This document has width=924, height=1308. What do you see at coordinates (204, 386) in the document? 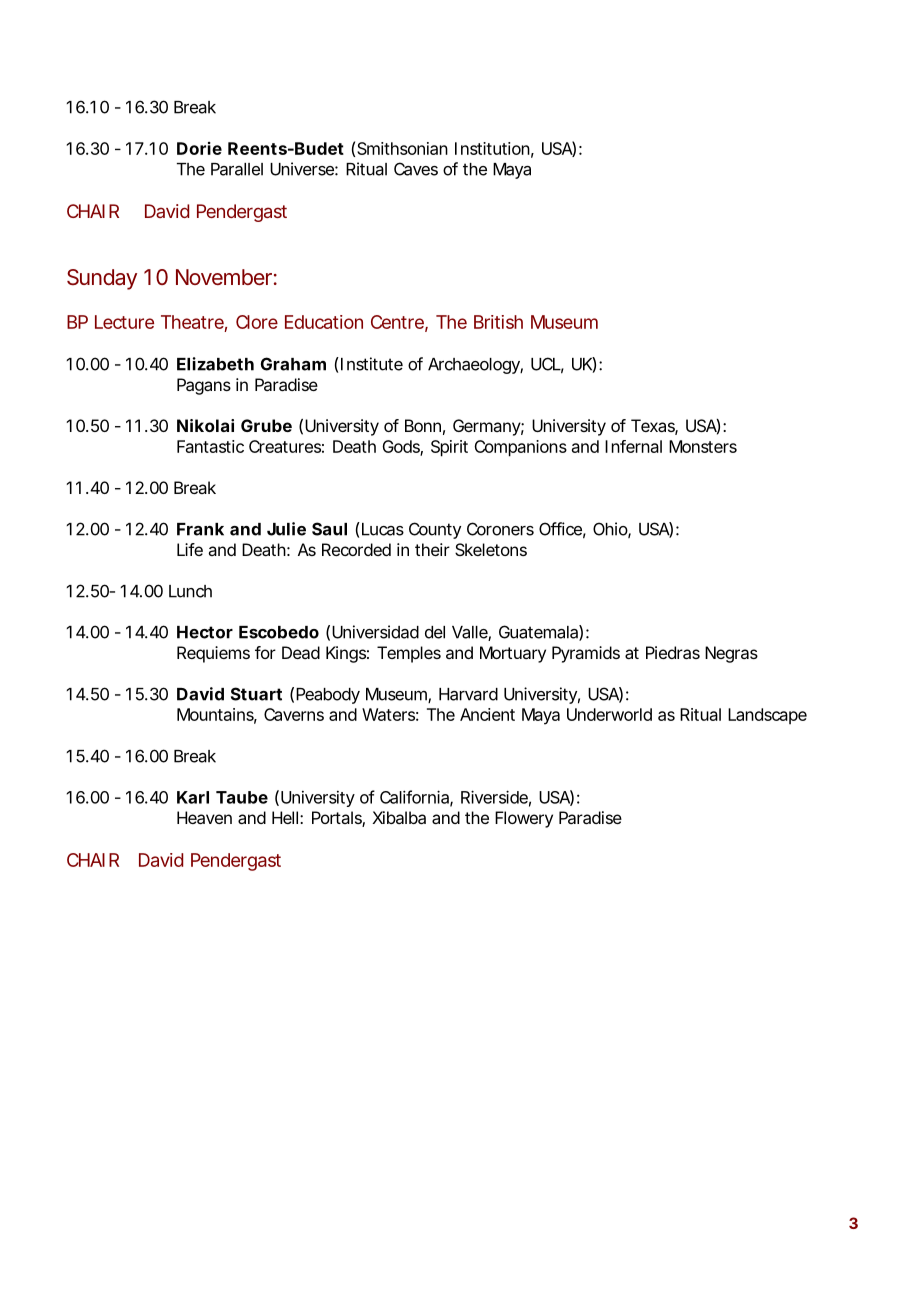
I see `Pagans` at bounding box center [204, 386].
